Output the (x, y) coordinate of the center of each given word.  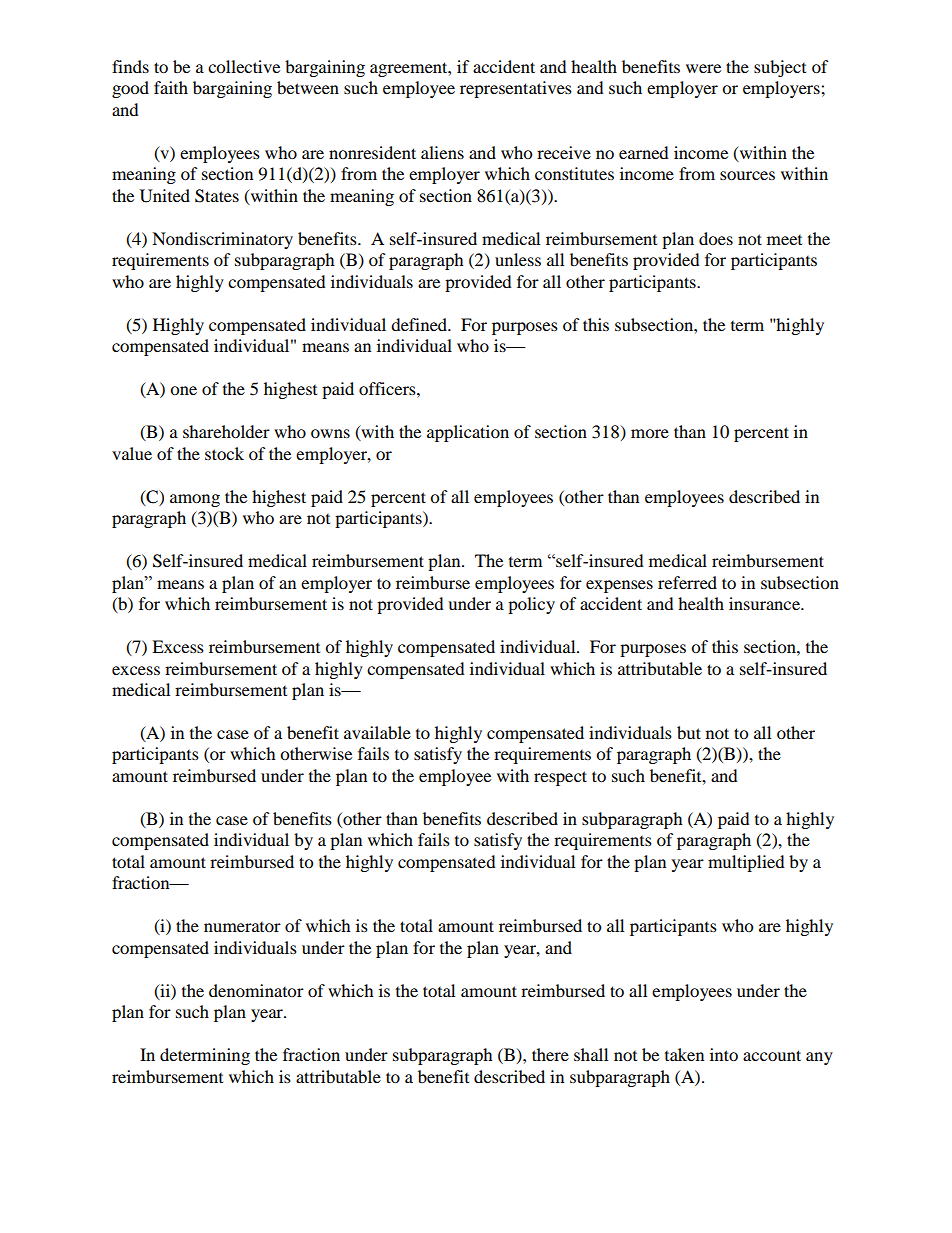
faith (171, 87)
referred (687, 582)
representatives (516, 89)
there (550, 1054)
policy (531, 605)
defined (420, 324)
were (703, 68)
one (183, 390)
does (716, 238)
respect (560, 778)
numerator (242, 927)
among (195, 500)
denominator (256, 990)
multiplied (746, 863)
